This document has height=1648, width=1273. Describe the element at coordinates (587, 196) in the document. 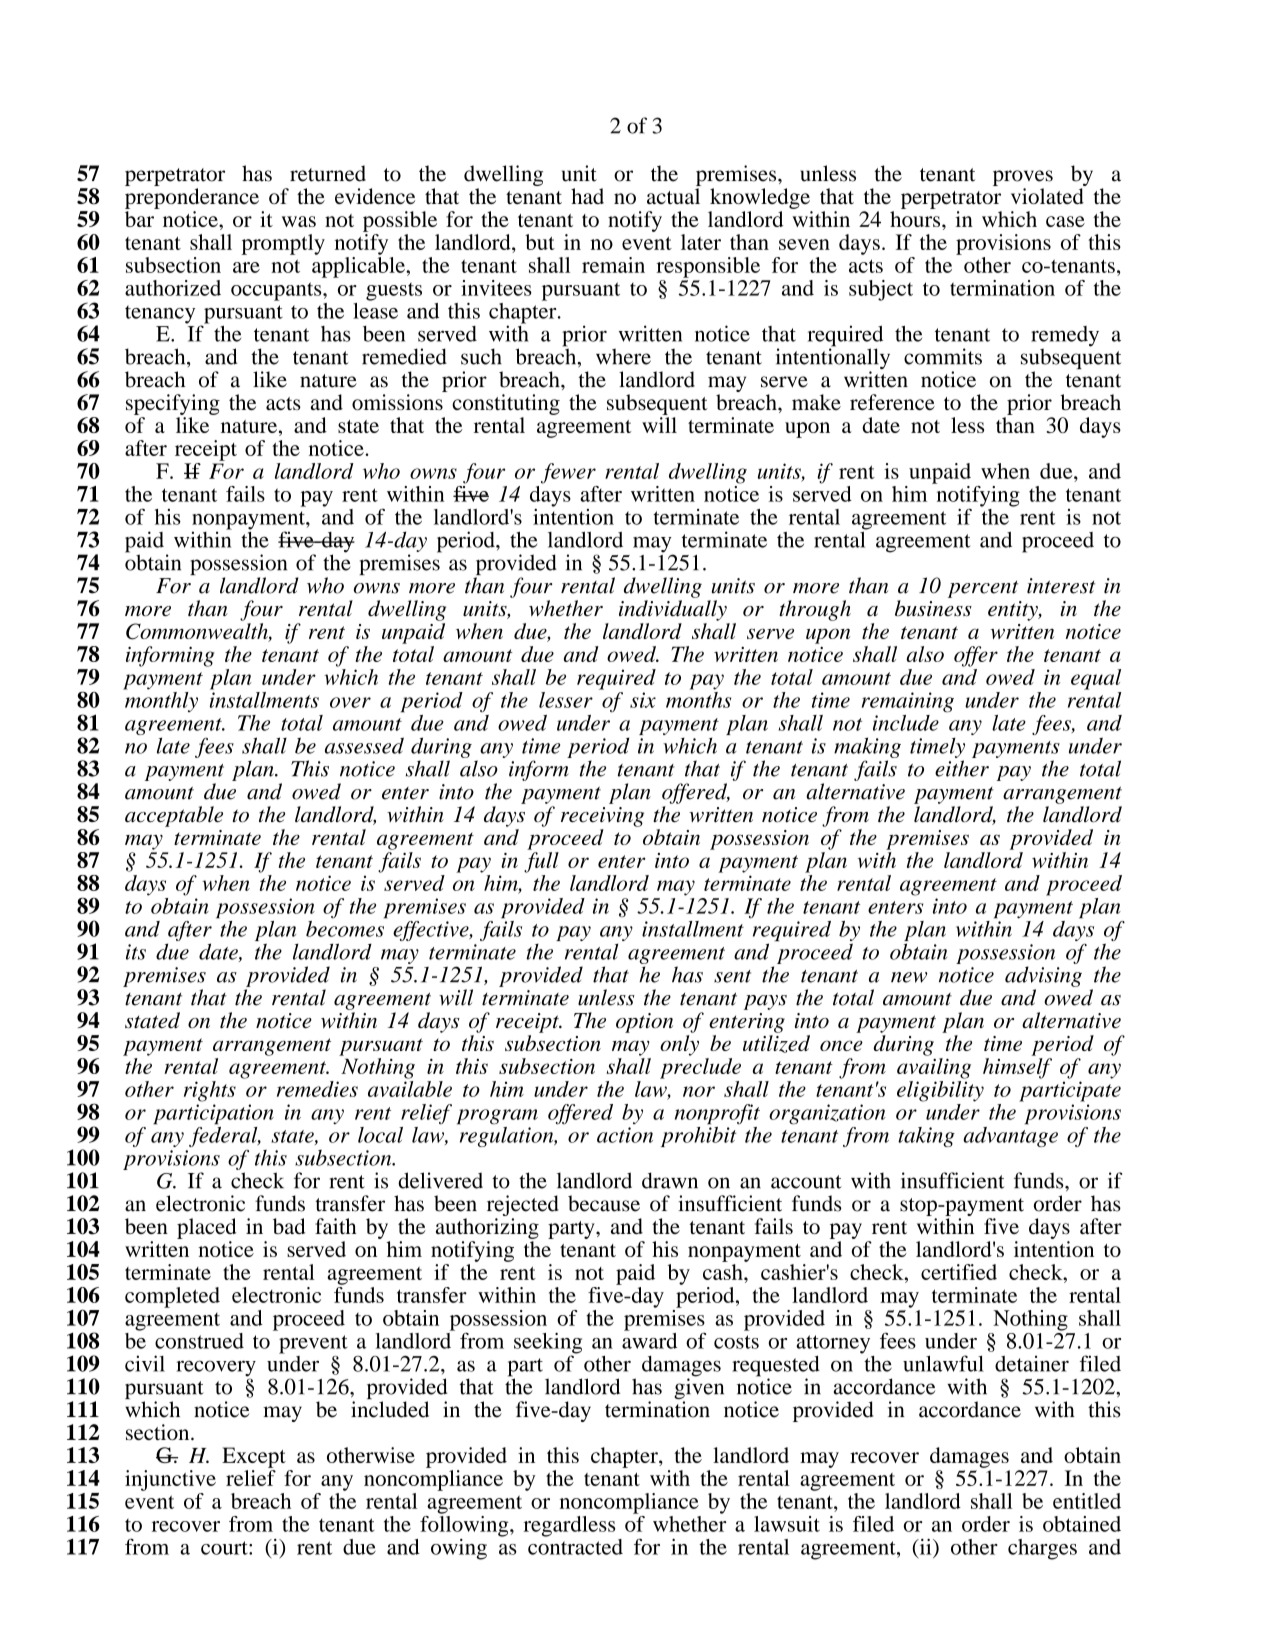

I see `had` at that location.
